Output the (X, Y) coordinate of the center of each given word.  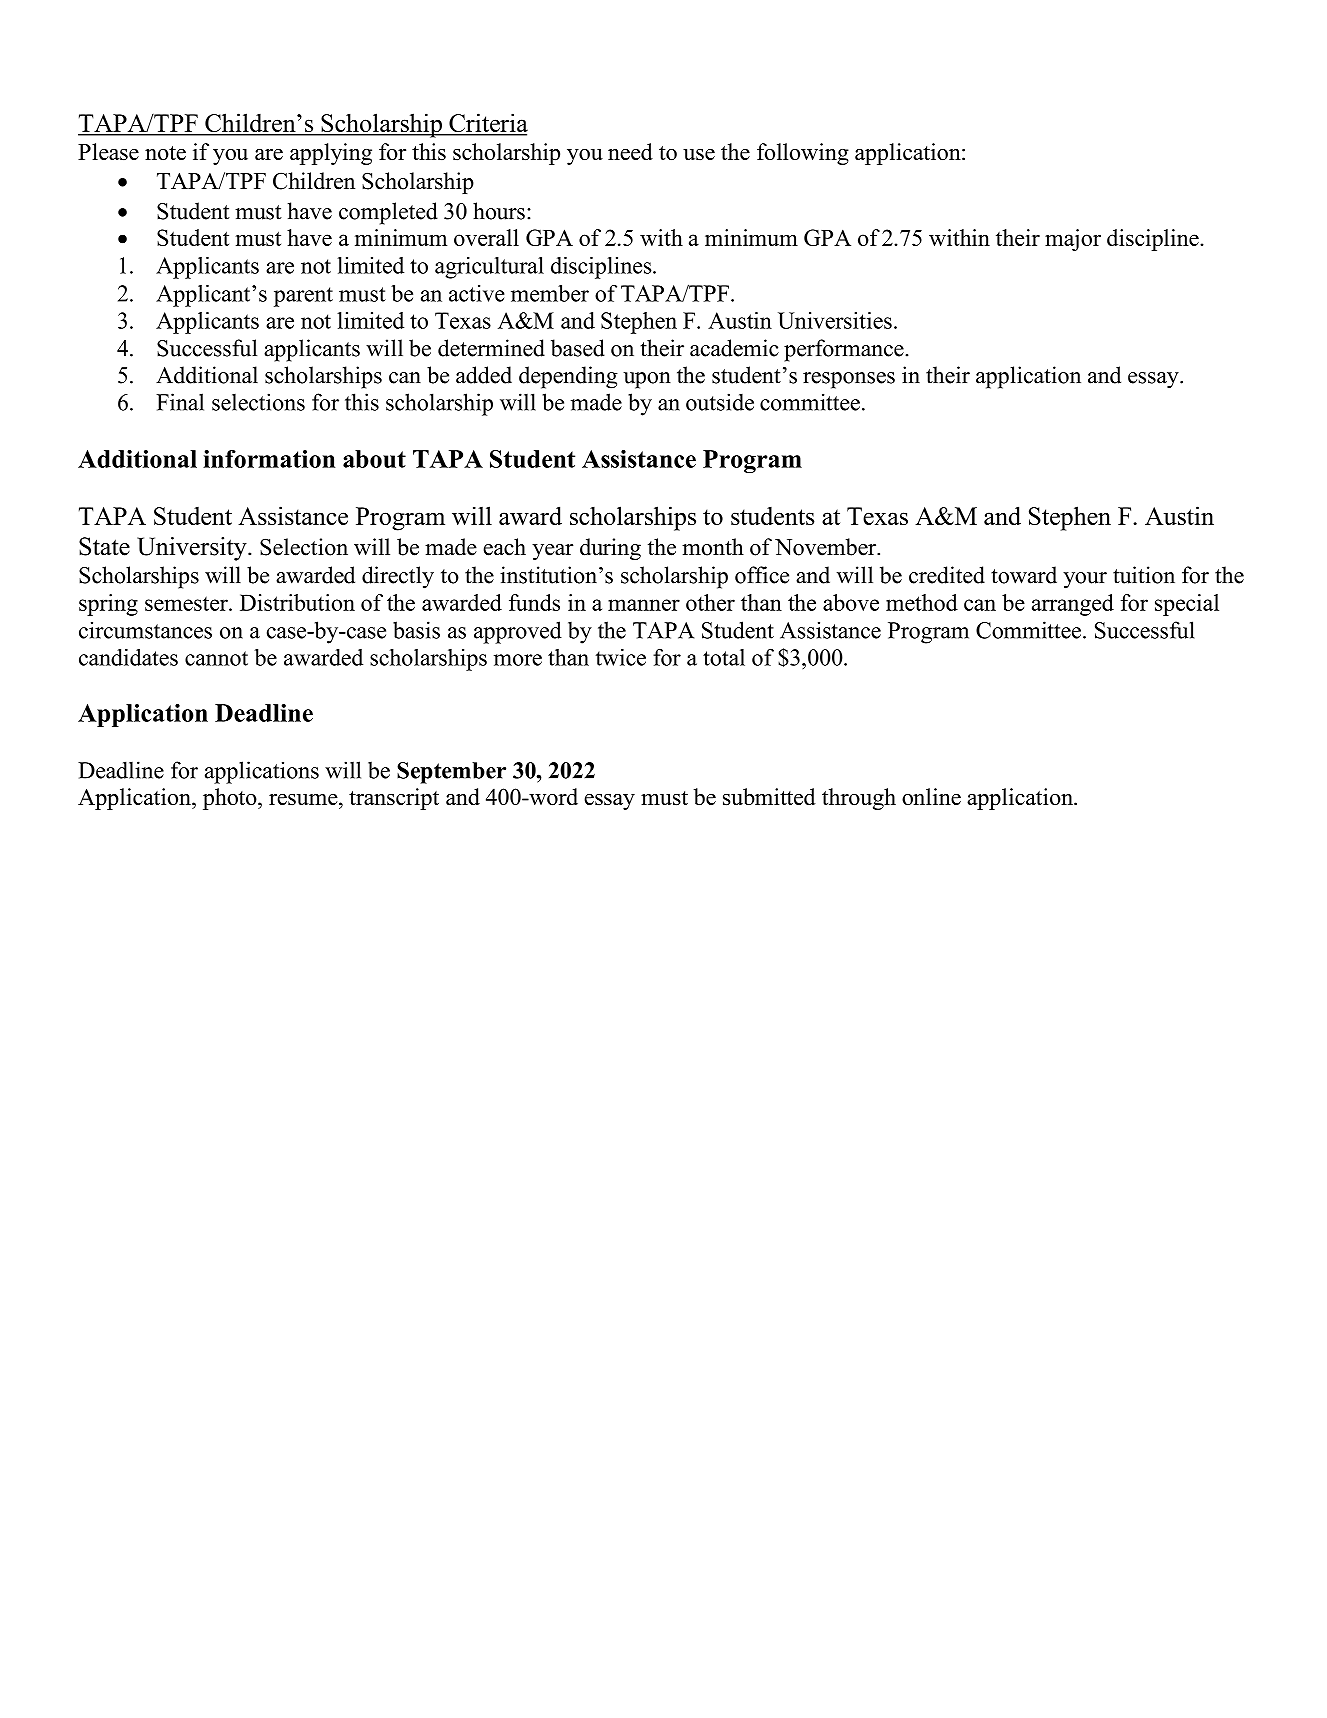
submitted (769, 796)
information (269, 459)
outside (720, 402)
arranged (1073, 605)
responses (849, 380)
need (630, 151)
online (931, 796)
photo (231, 799)
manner (644, 605)
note (165, 153)
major (1073, 240)
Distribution (297, 602)
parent (303, 297)
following (803, 154)
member (550, 293)
